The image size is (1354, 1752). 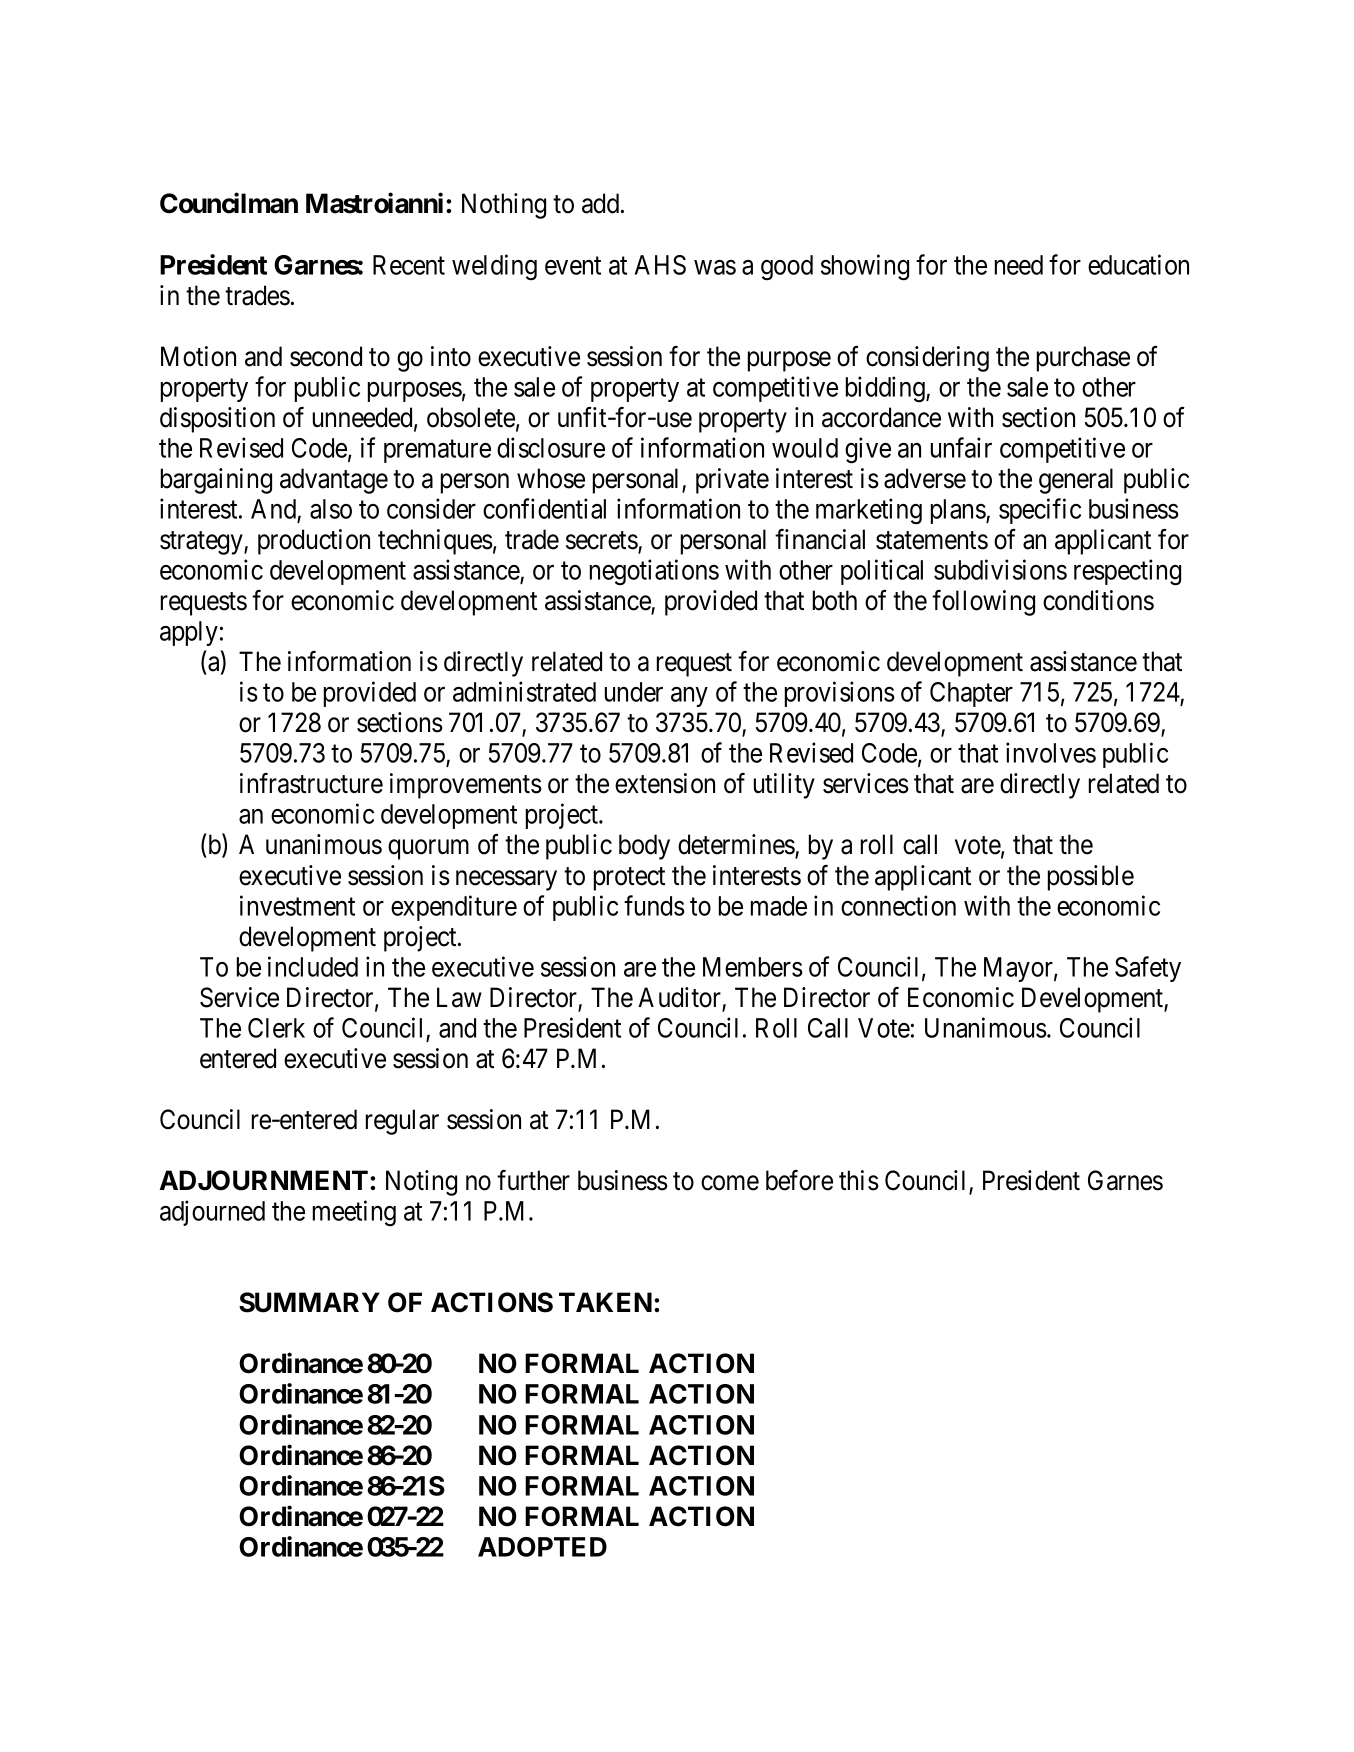 I want to click on Mastroianni, so click(x=376, y=203).
